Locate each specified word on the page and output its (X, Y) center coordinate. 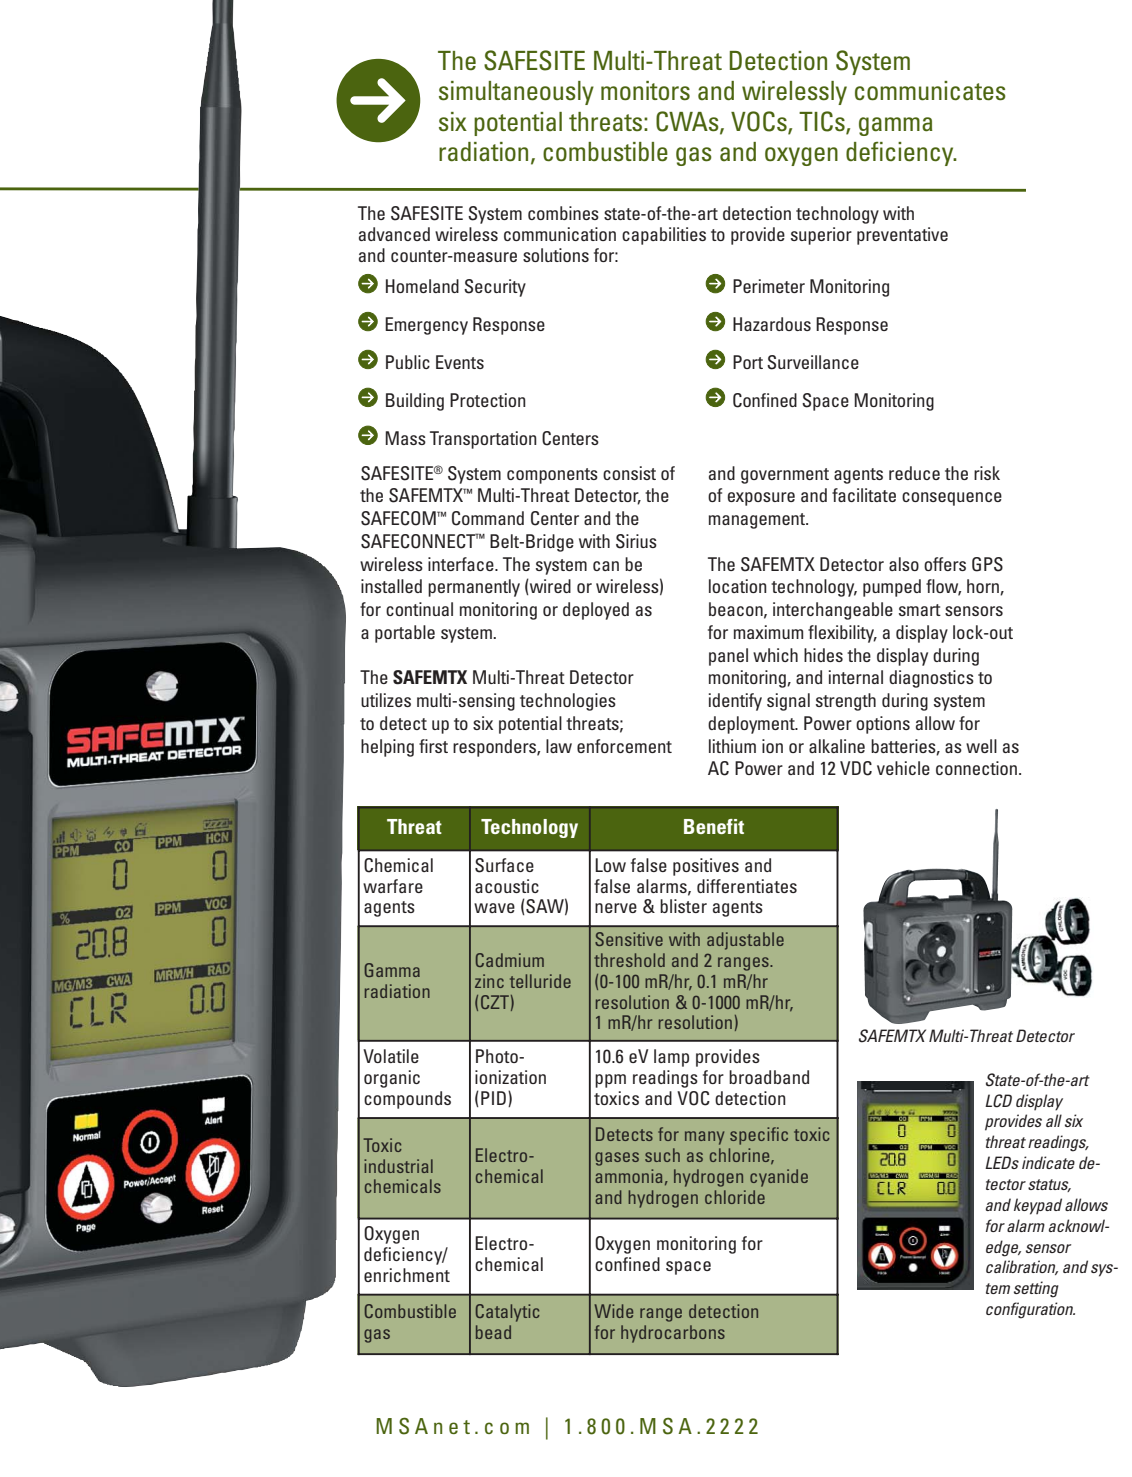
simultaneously (516, 93)
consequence (952, 499)
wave (494, 908)
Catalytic (508, 1313)
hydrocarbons (673, 1334)
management (758, 521)
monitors (645, 91)
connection (978, 768)
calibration (1022, 1267)
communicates (930, 91)
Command (488, 518)
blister (683, 906)
